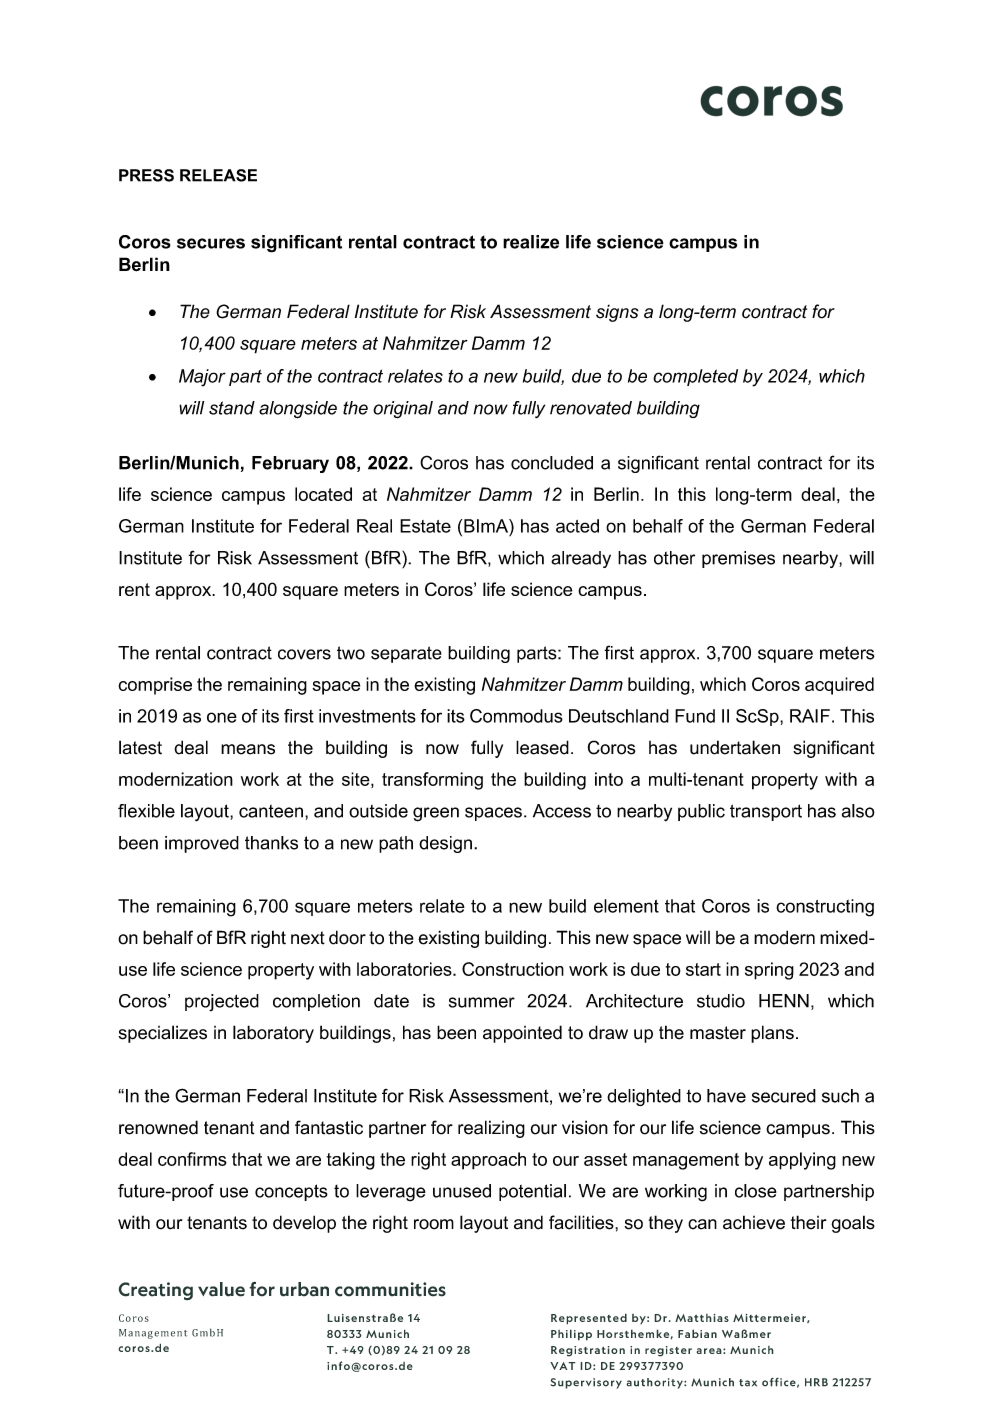 The height and width of the screenshot is (1405, 993). What do you see at coordinates (488, 1161) in the screenshot?
I see `approach` at bounding box center [488, 1161].
